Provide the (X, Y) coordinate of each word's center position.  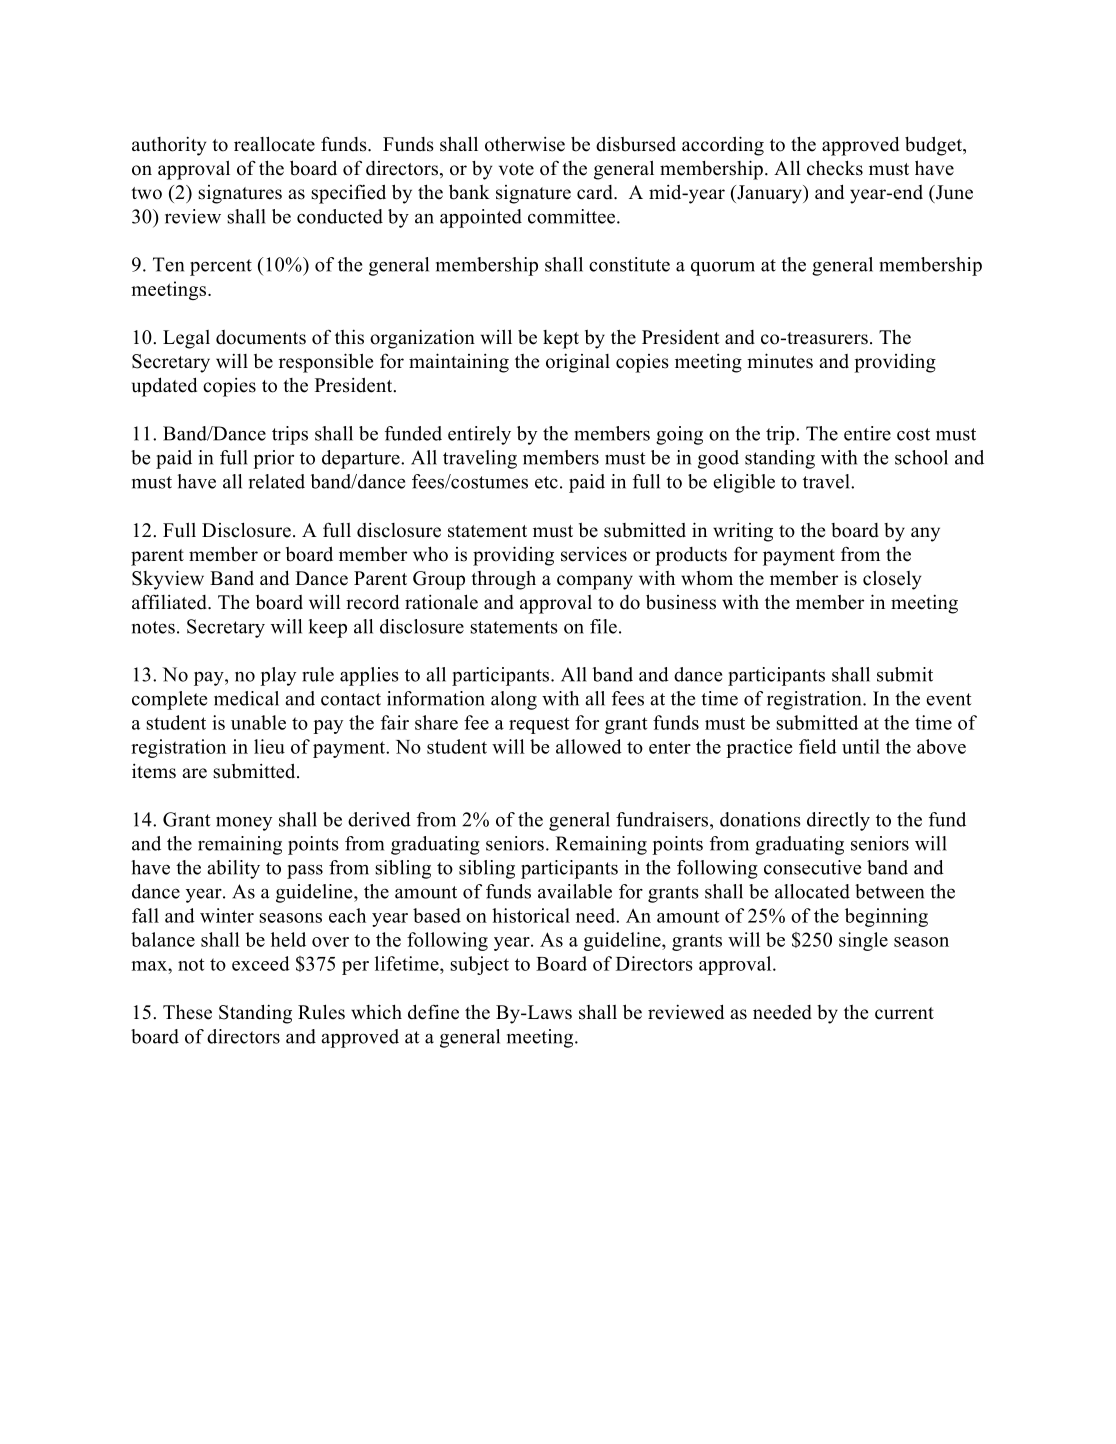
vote (516, 169)
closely (892, 580)
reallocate (274, 144)
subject (479, 965)
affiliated (170, 602)
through (503, 580)
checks (835, 168)
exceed (261, 963)
